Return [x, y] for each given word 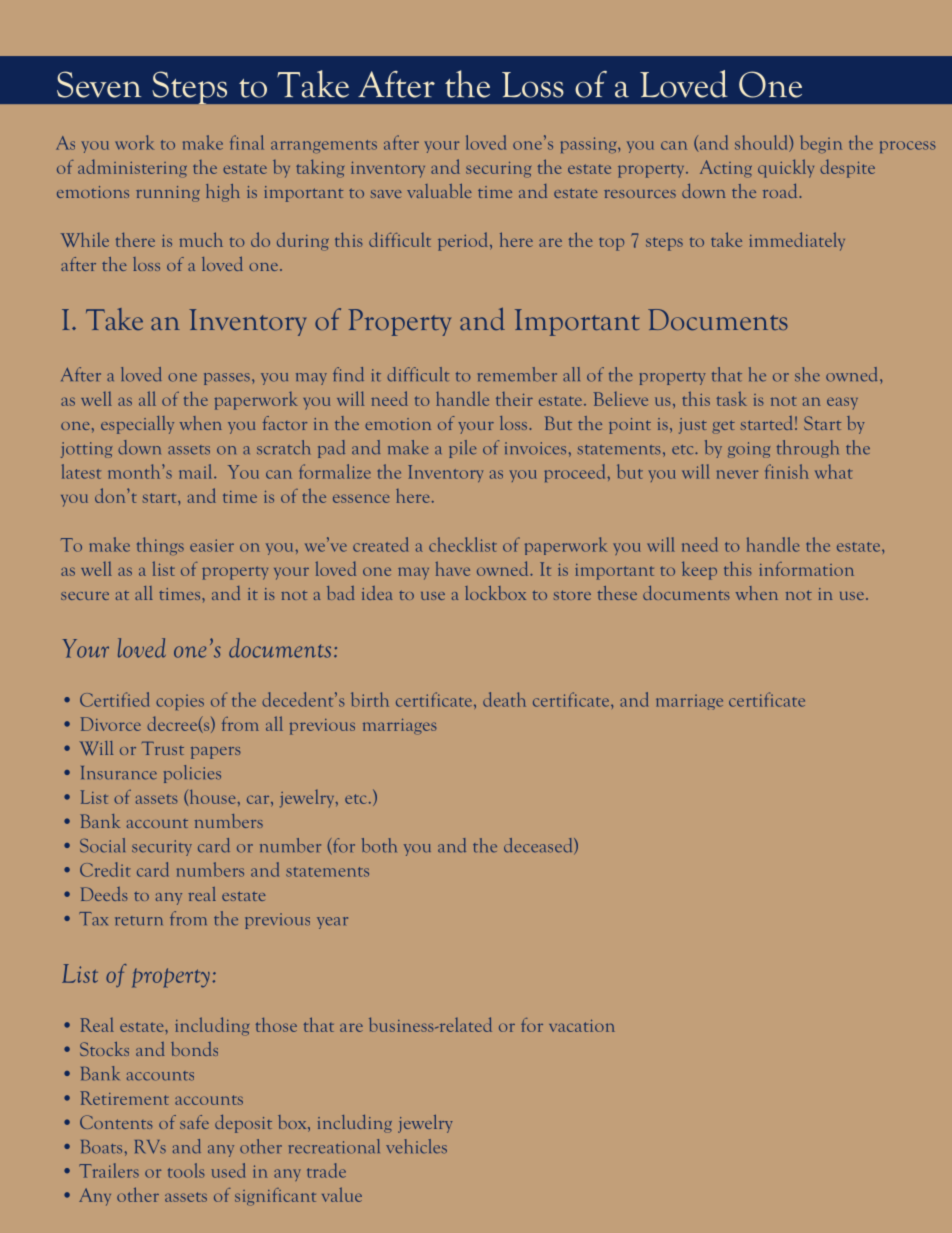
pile [462, 449]
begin [821, 144]
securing [498, 169]
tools [186, 1170]
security [162, 848]
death [504, 699]
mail [197, 471]
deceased [539, 846]
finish [787, 471]
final [247, 142]
